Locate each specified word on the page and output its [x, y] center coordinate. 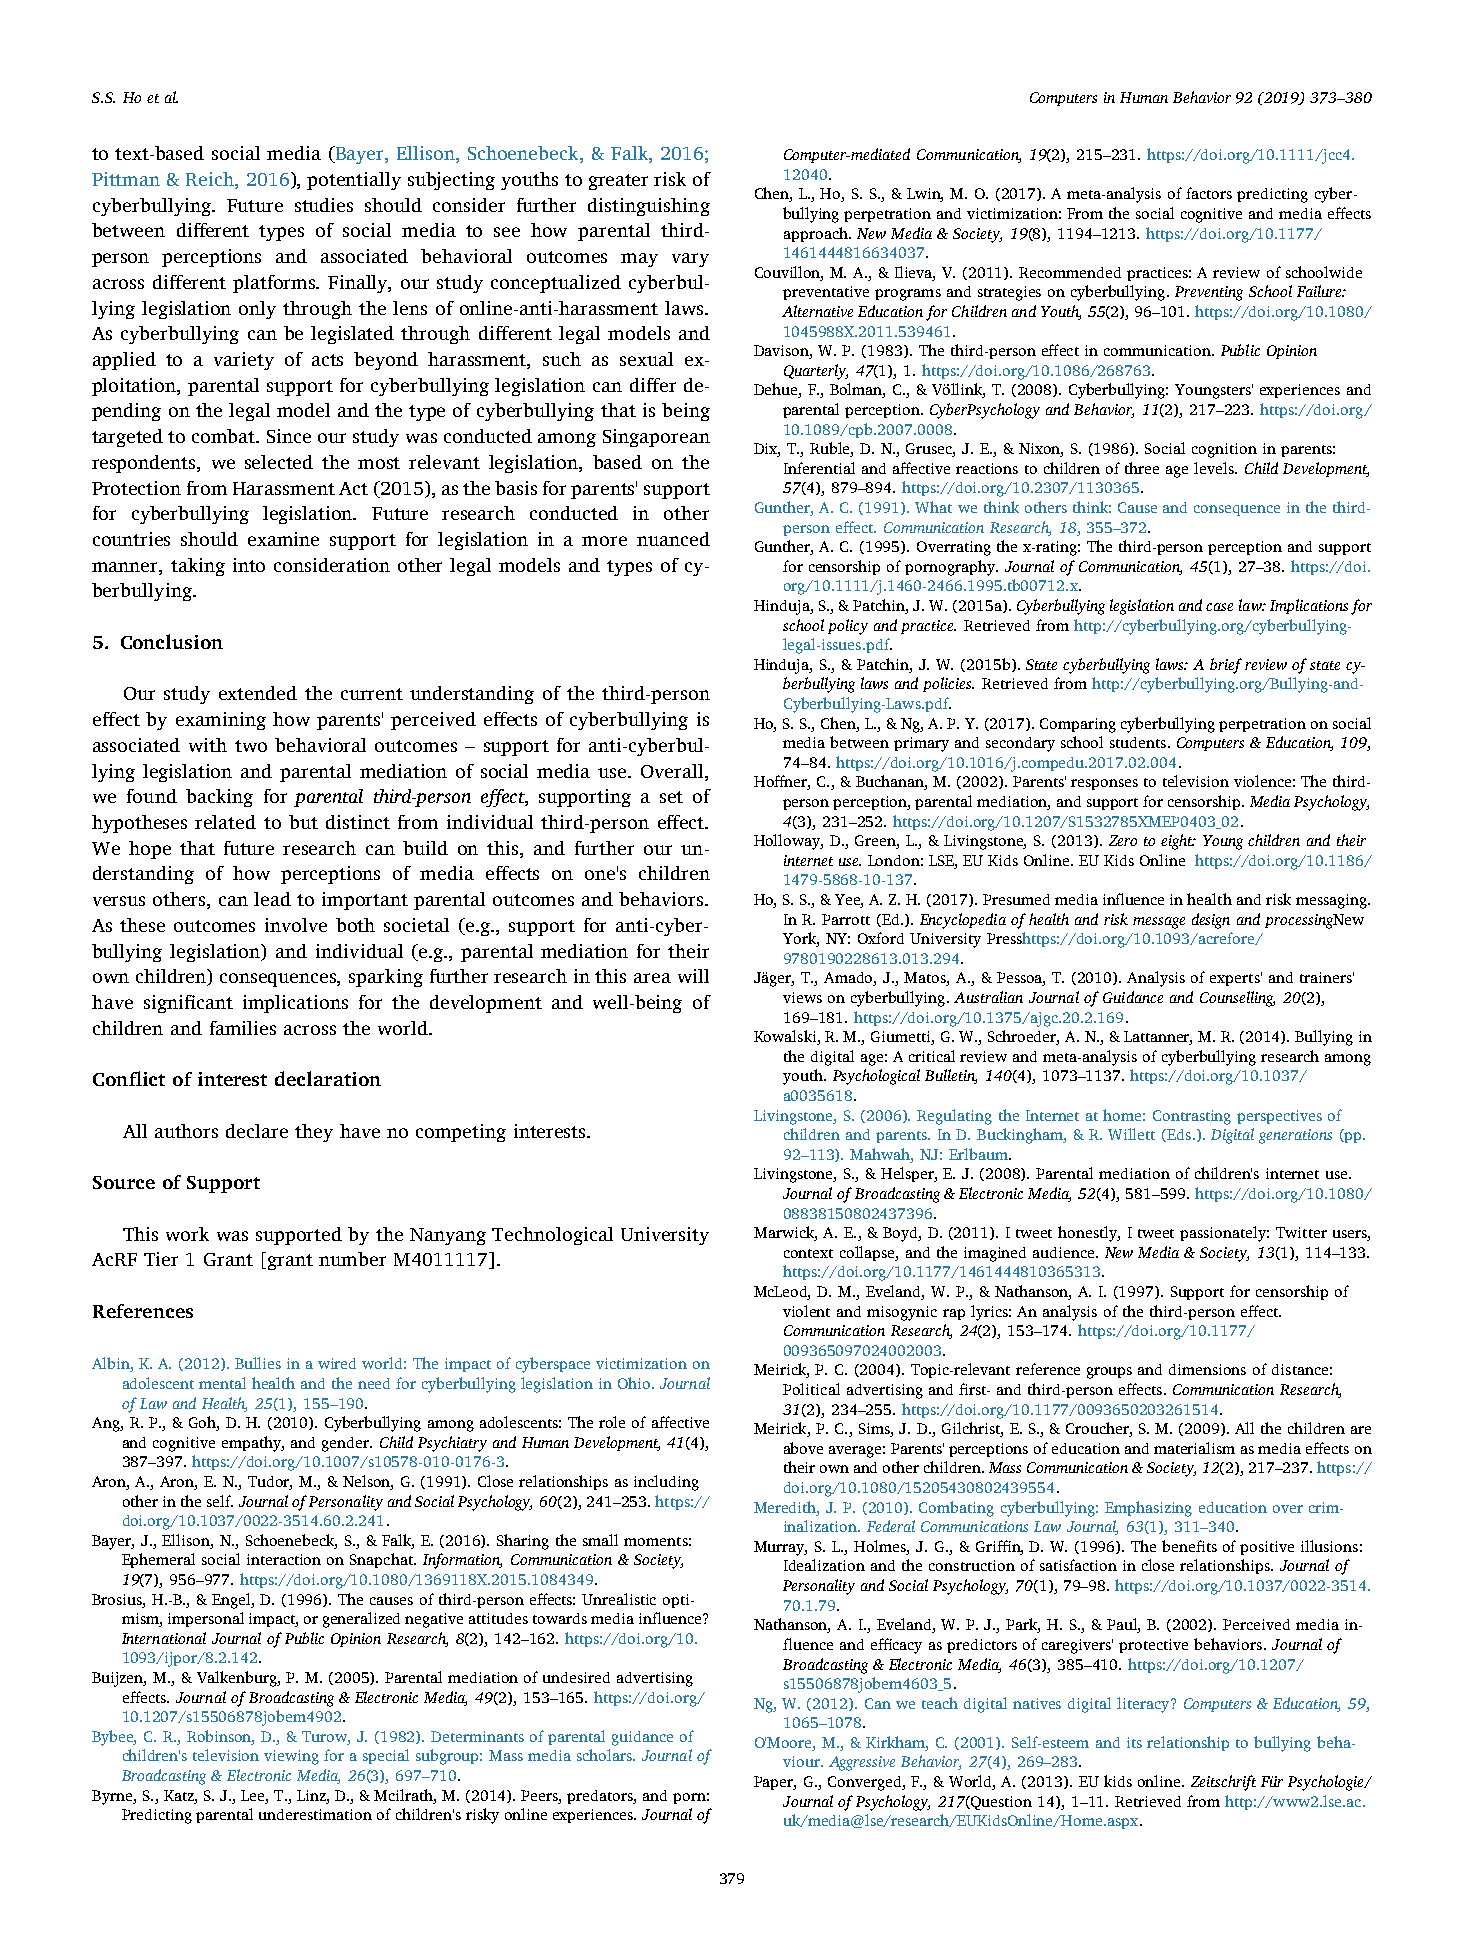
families [243, 1028]
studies [324, 205]
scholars [605, 1755]
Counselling [1237, 999]
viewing [291, 1757]
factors [1209, 193]
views [802, 997]
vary [690, 260]
